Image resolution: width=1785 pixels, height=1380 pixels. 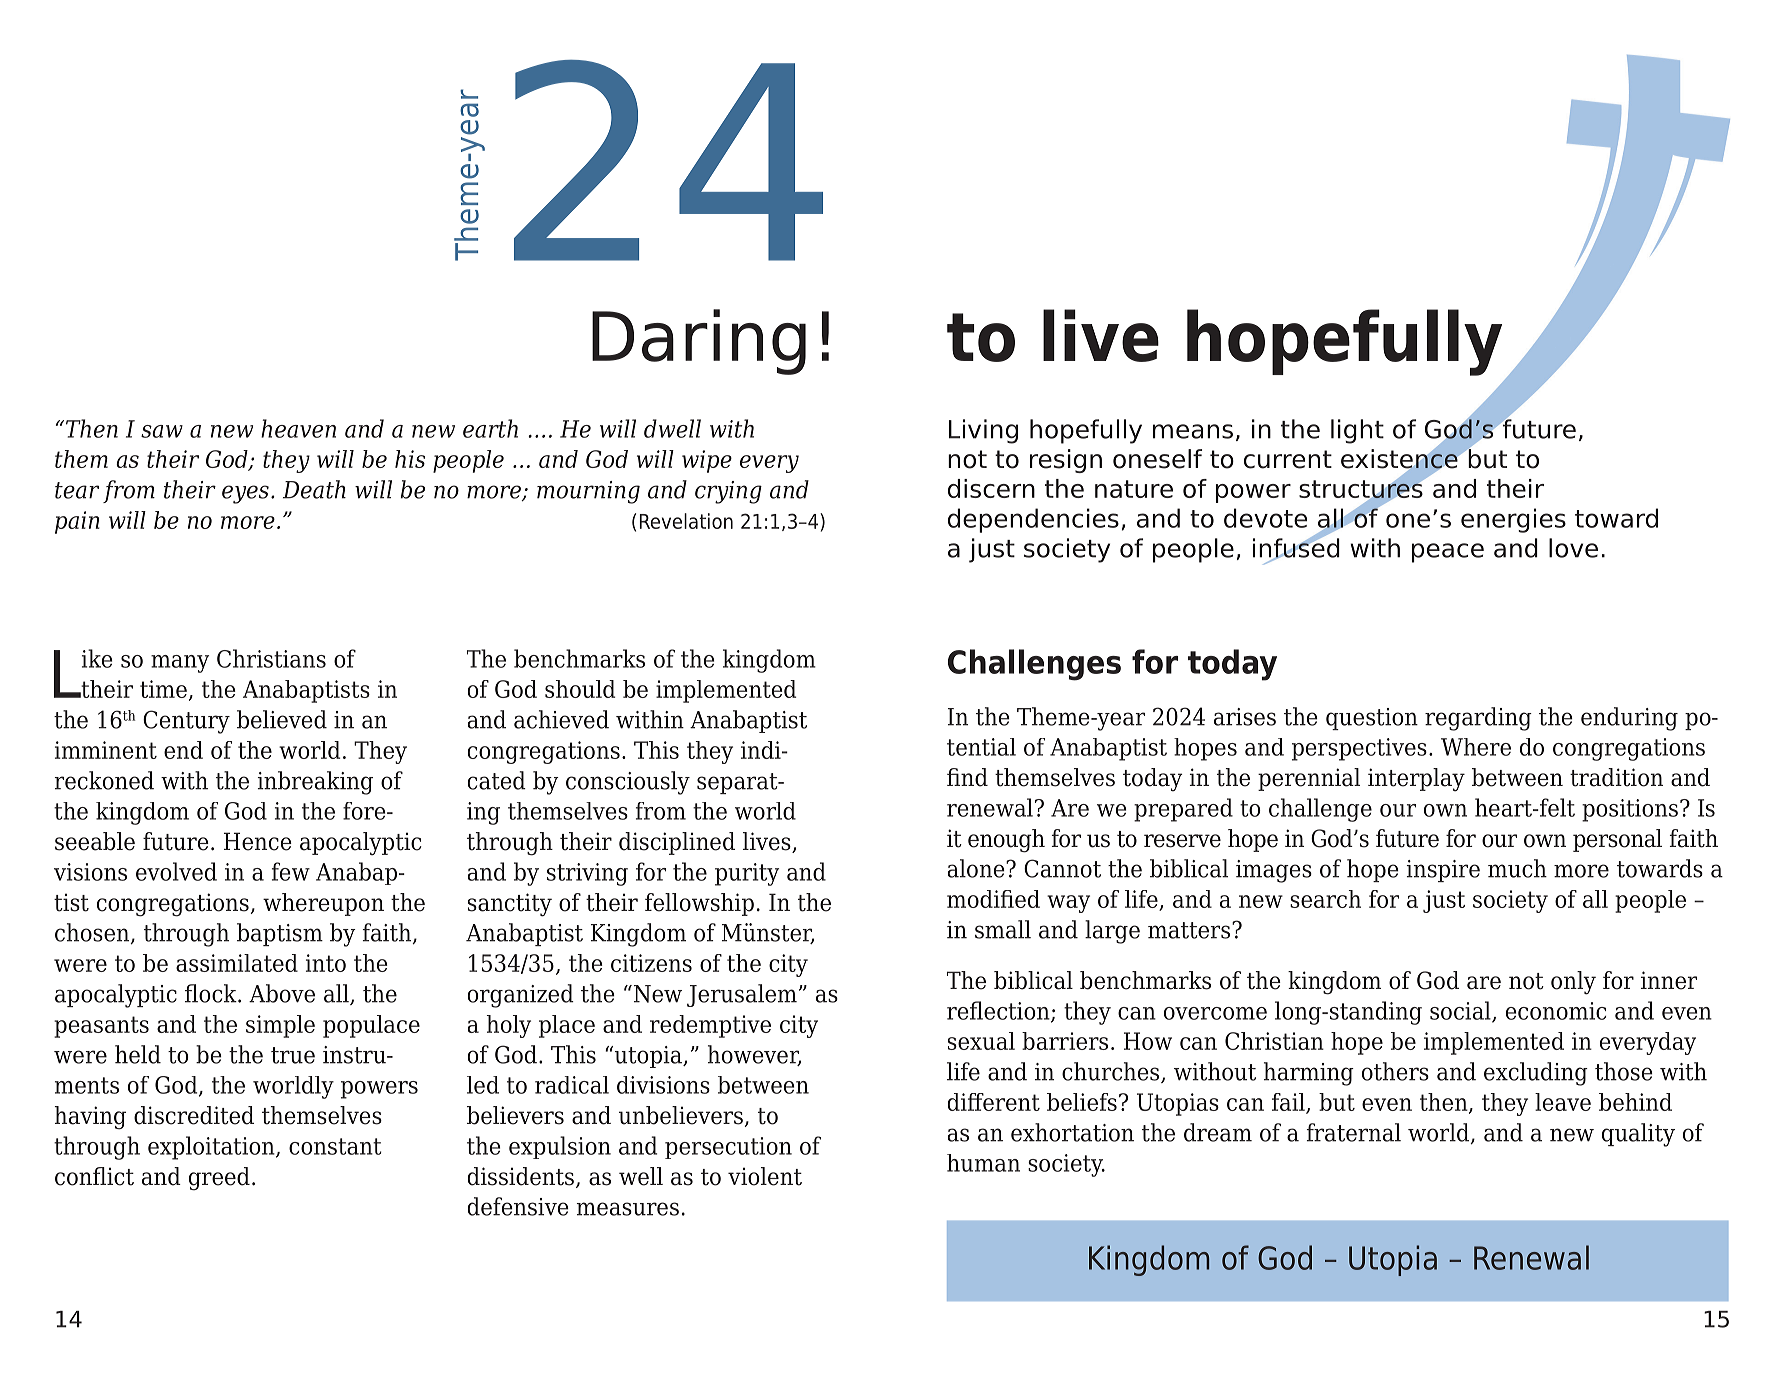 What do you see at coordinates (1573, 983) in the document?
I see `only` at bounding box center [1573, 983].
